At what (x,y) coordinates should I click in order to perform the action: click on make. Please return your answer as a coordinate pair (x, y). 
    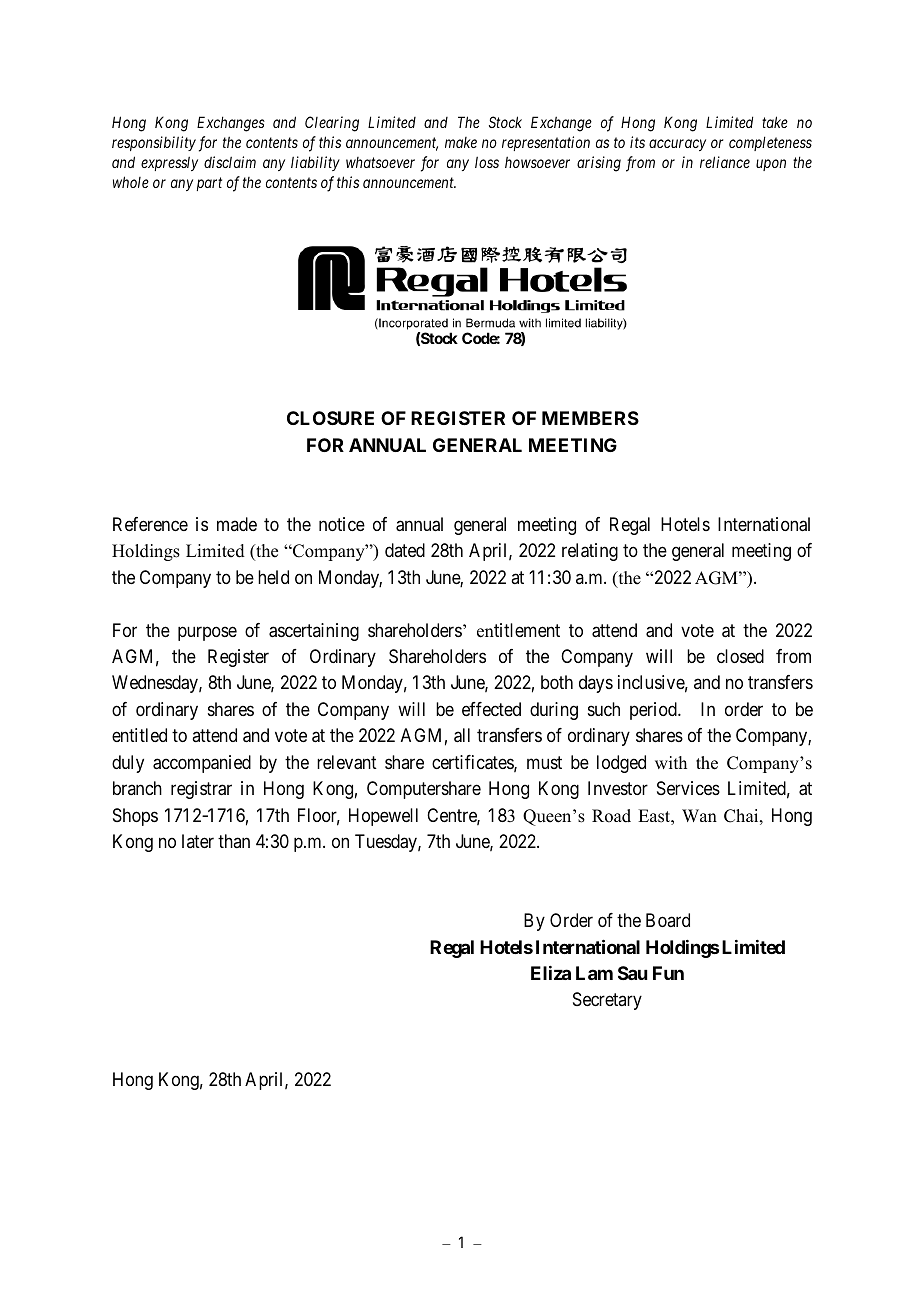
    Looking at the image, I should click on (461, 142).
